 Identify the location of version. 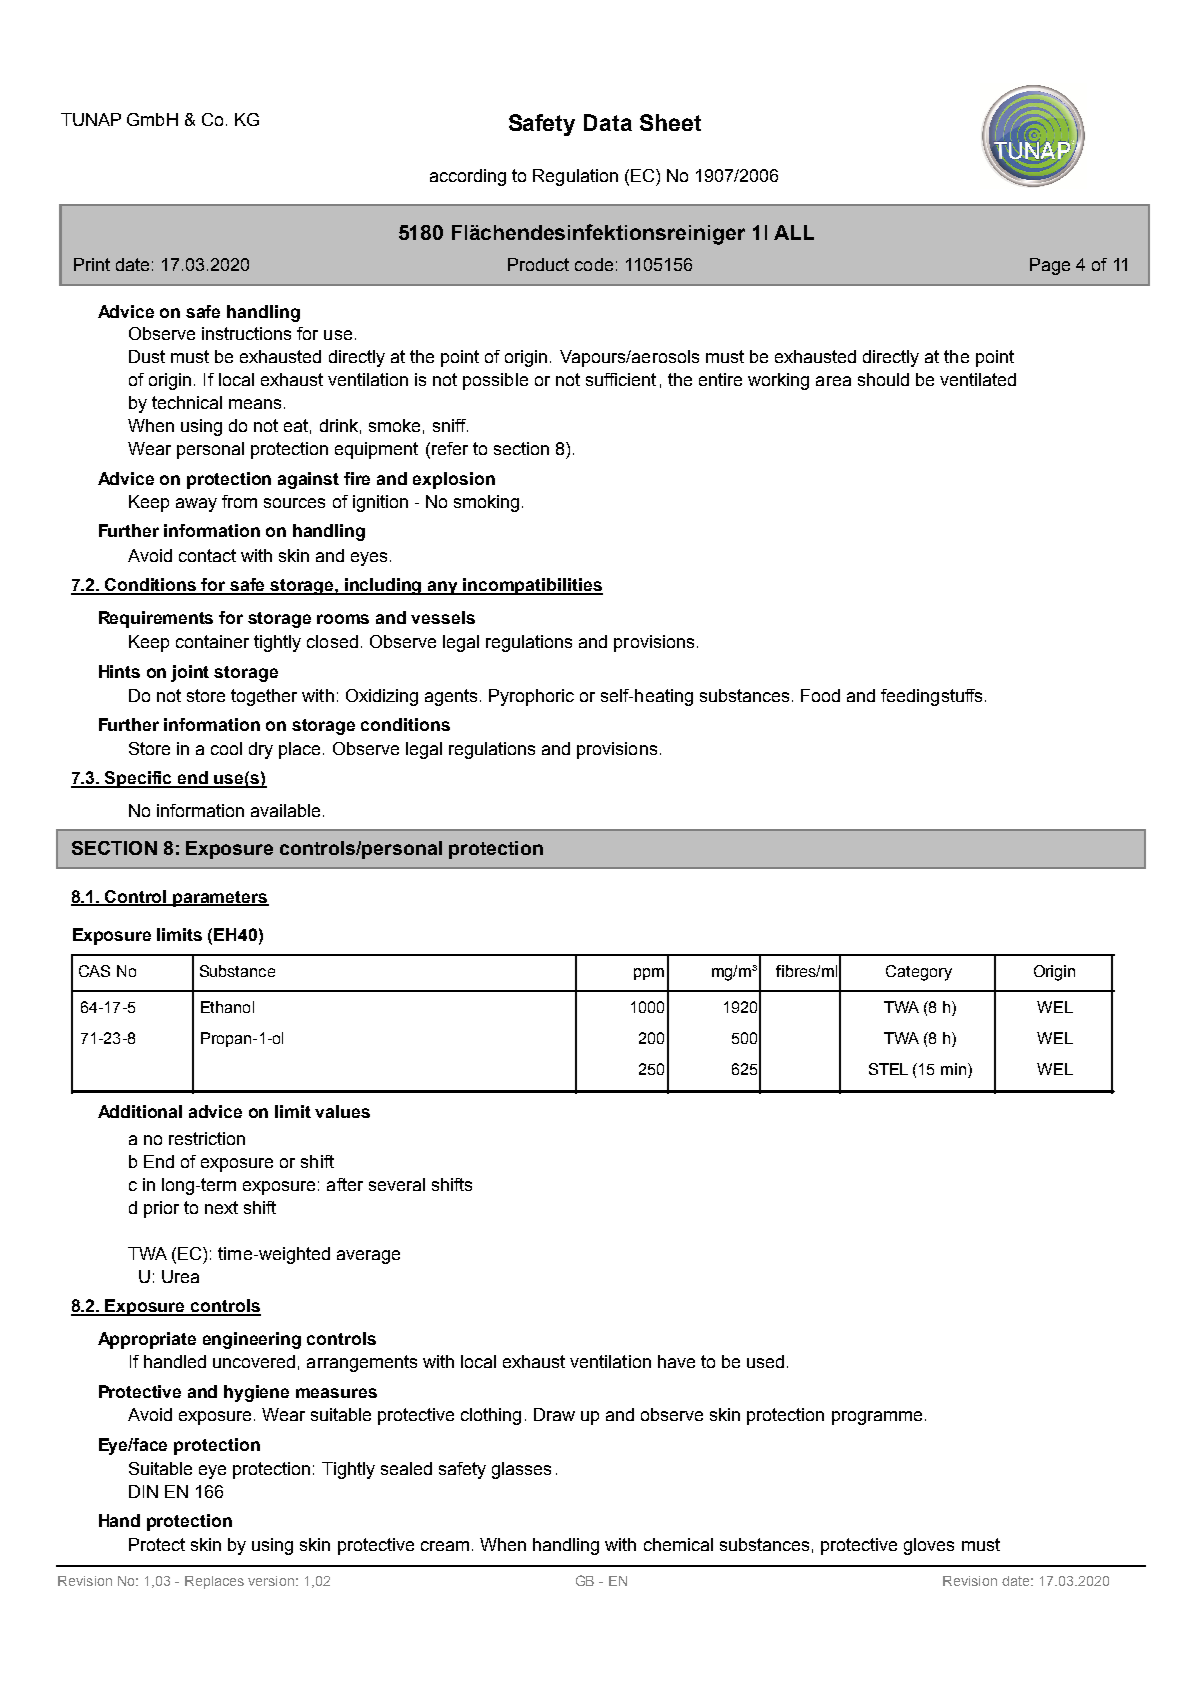
(271, 1581).
